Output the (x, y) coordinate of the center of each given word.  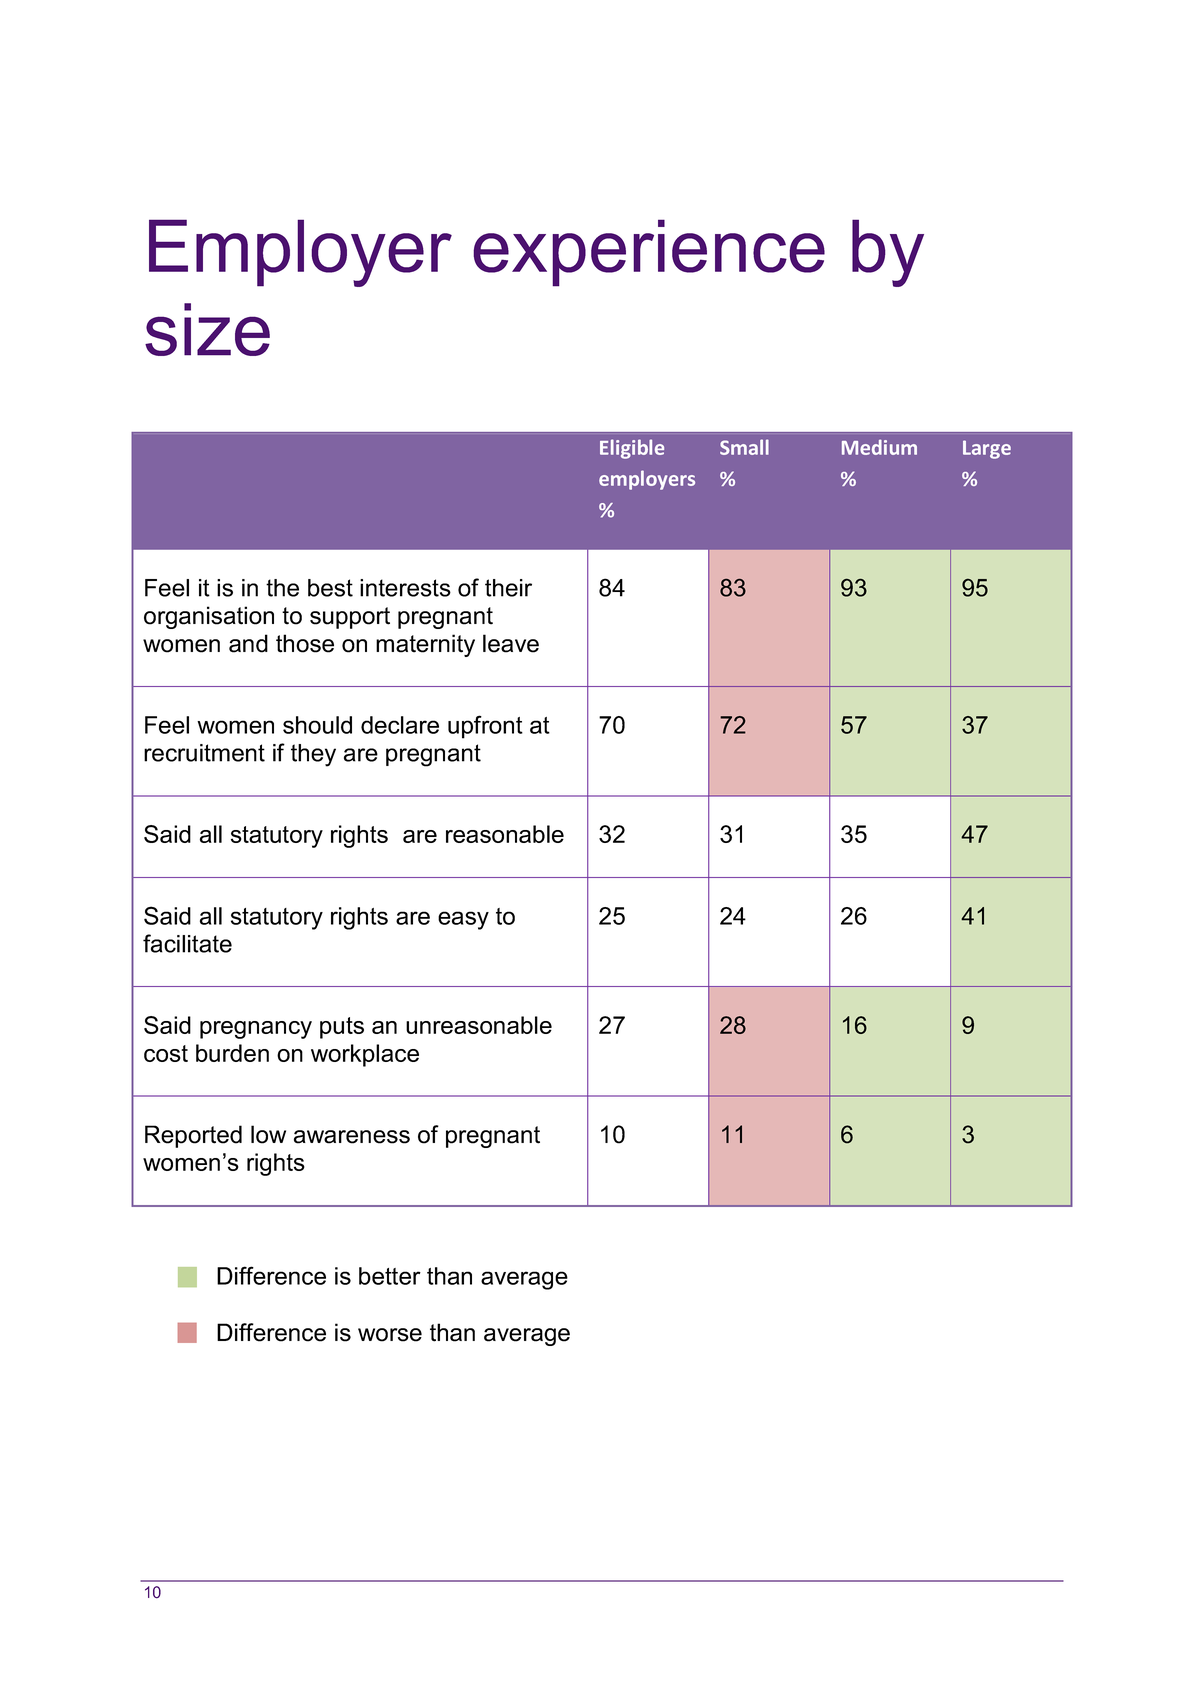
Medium (879, 447)
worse (390, 1335)
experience (649, 253)
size (207, 329)
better (390, 1276)
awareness (352, 1137)
